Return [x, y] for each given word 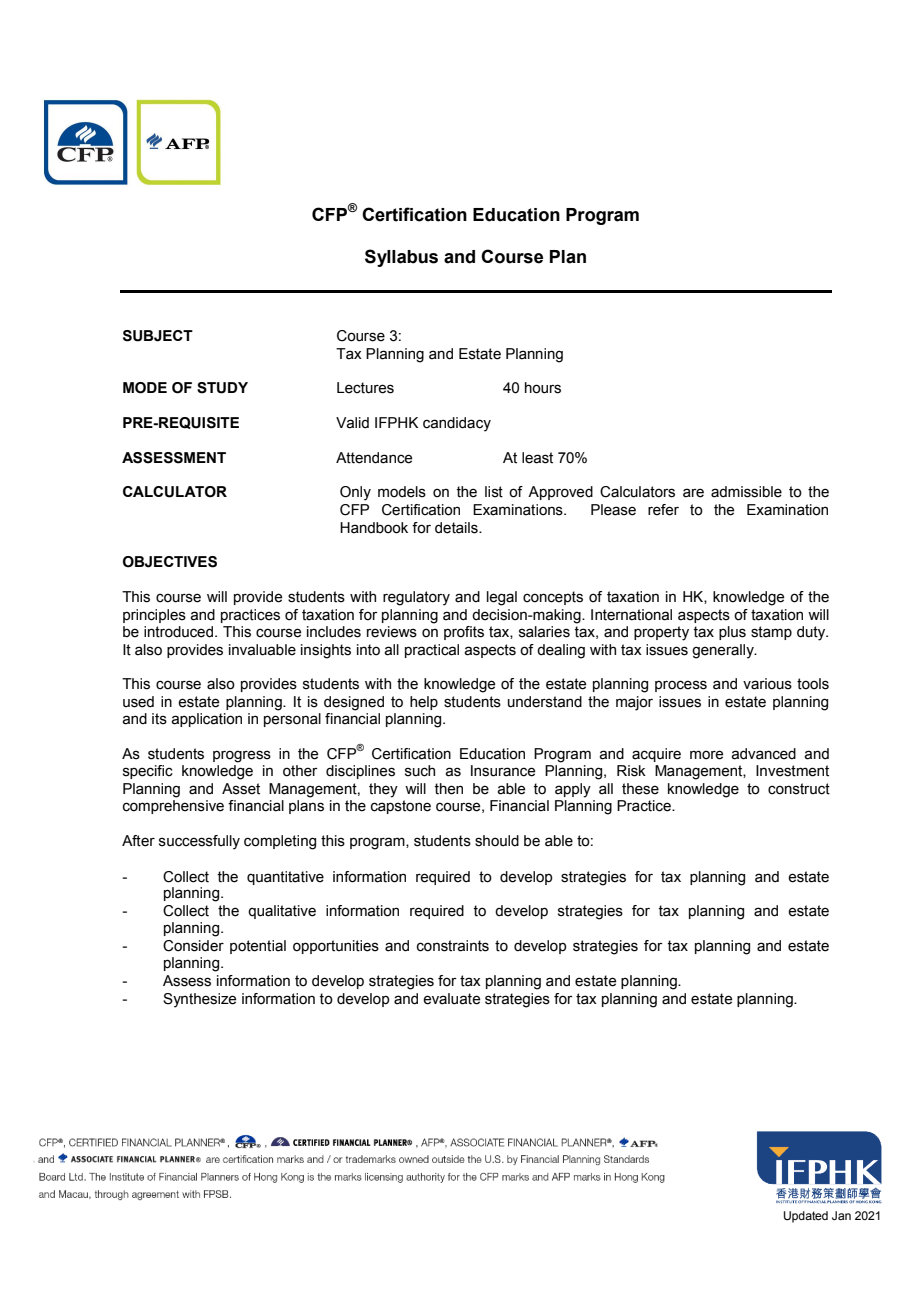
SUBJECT [158, 336]
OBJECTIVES [170, 562]
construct [799, 789]
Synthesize [199, 1000]
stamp [771, 633]
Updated [806, 1217]
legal [502, 598]
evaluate [451, 999]
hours [543, 388]
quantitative [285, 878]
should [497, 841]
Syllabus [401, 258]
